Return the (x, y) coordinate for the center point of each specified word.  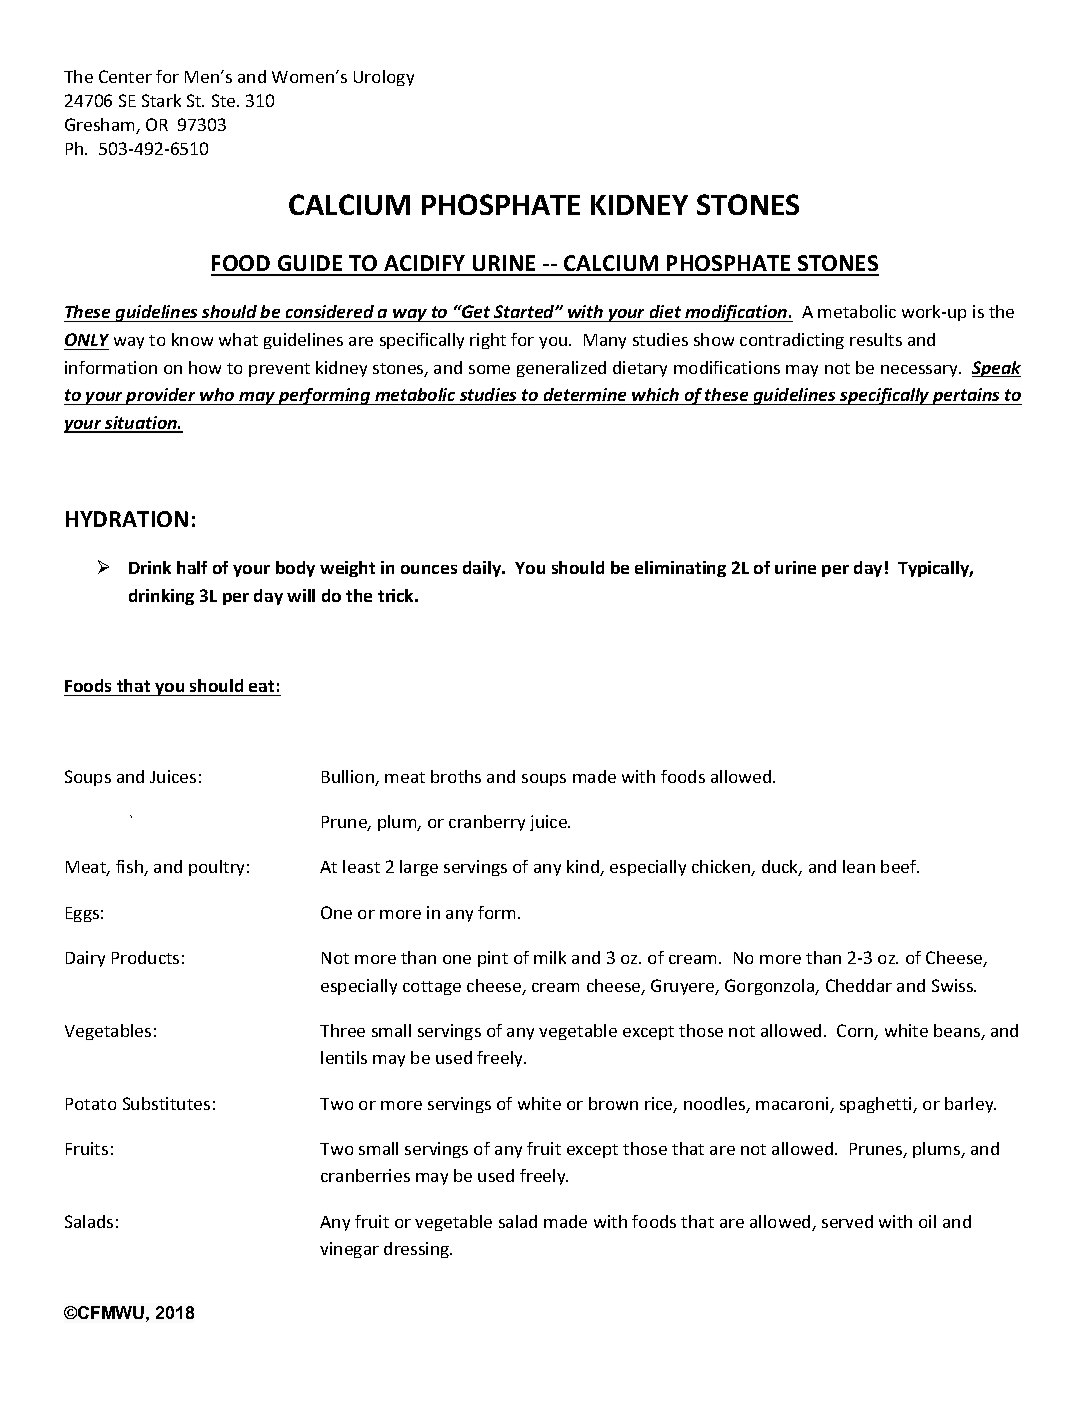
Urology (384, 78)
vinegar (349, 1250)
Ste (225, 100)
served (847, 1221)
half (192, 567)
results (876, 339)
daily (483, 569)
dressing (418, 1250)
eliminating (680, 569)
